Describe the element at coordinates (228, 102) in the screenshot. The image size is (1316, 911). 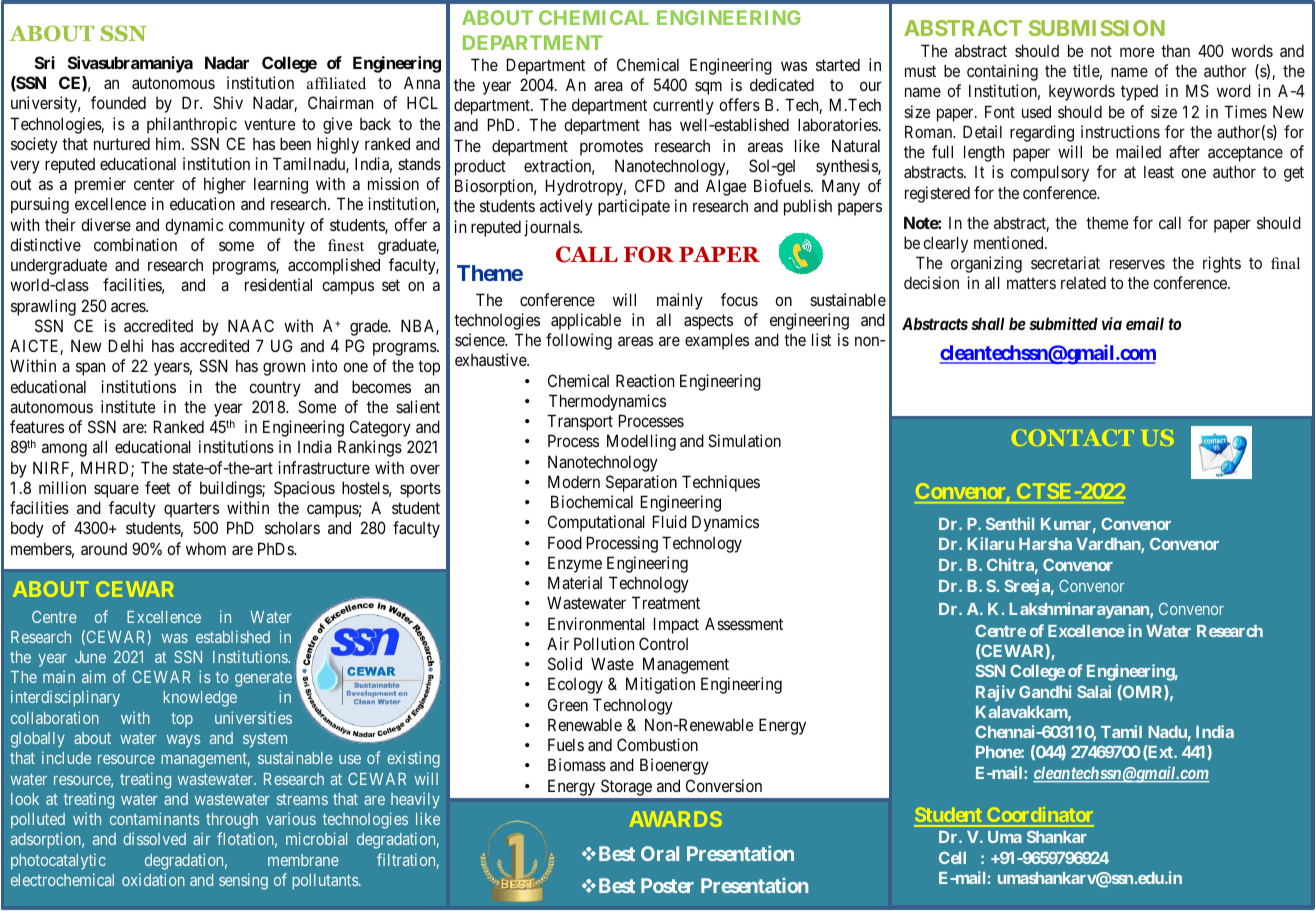
I see `Shiv` at that location.
